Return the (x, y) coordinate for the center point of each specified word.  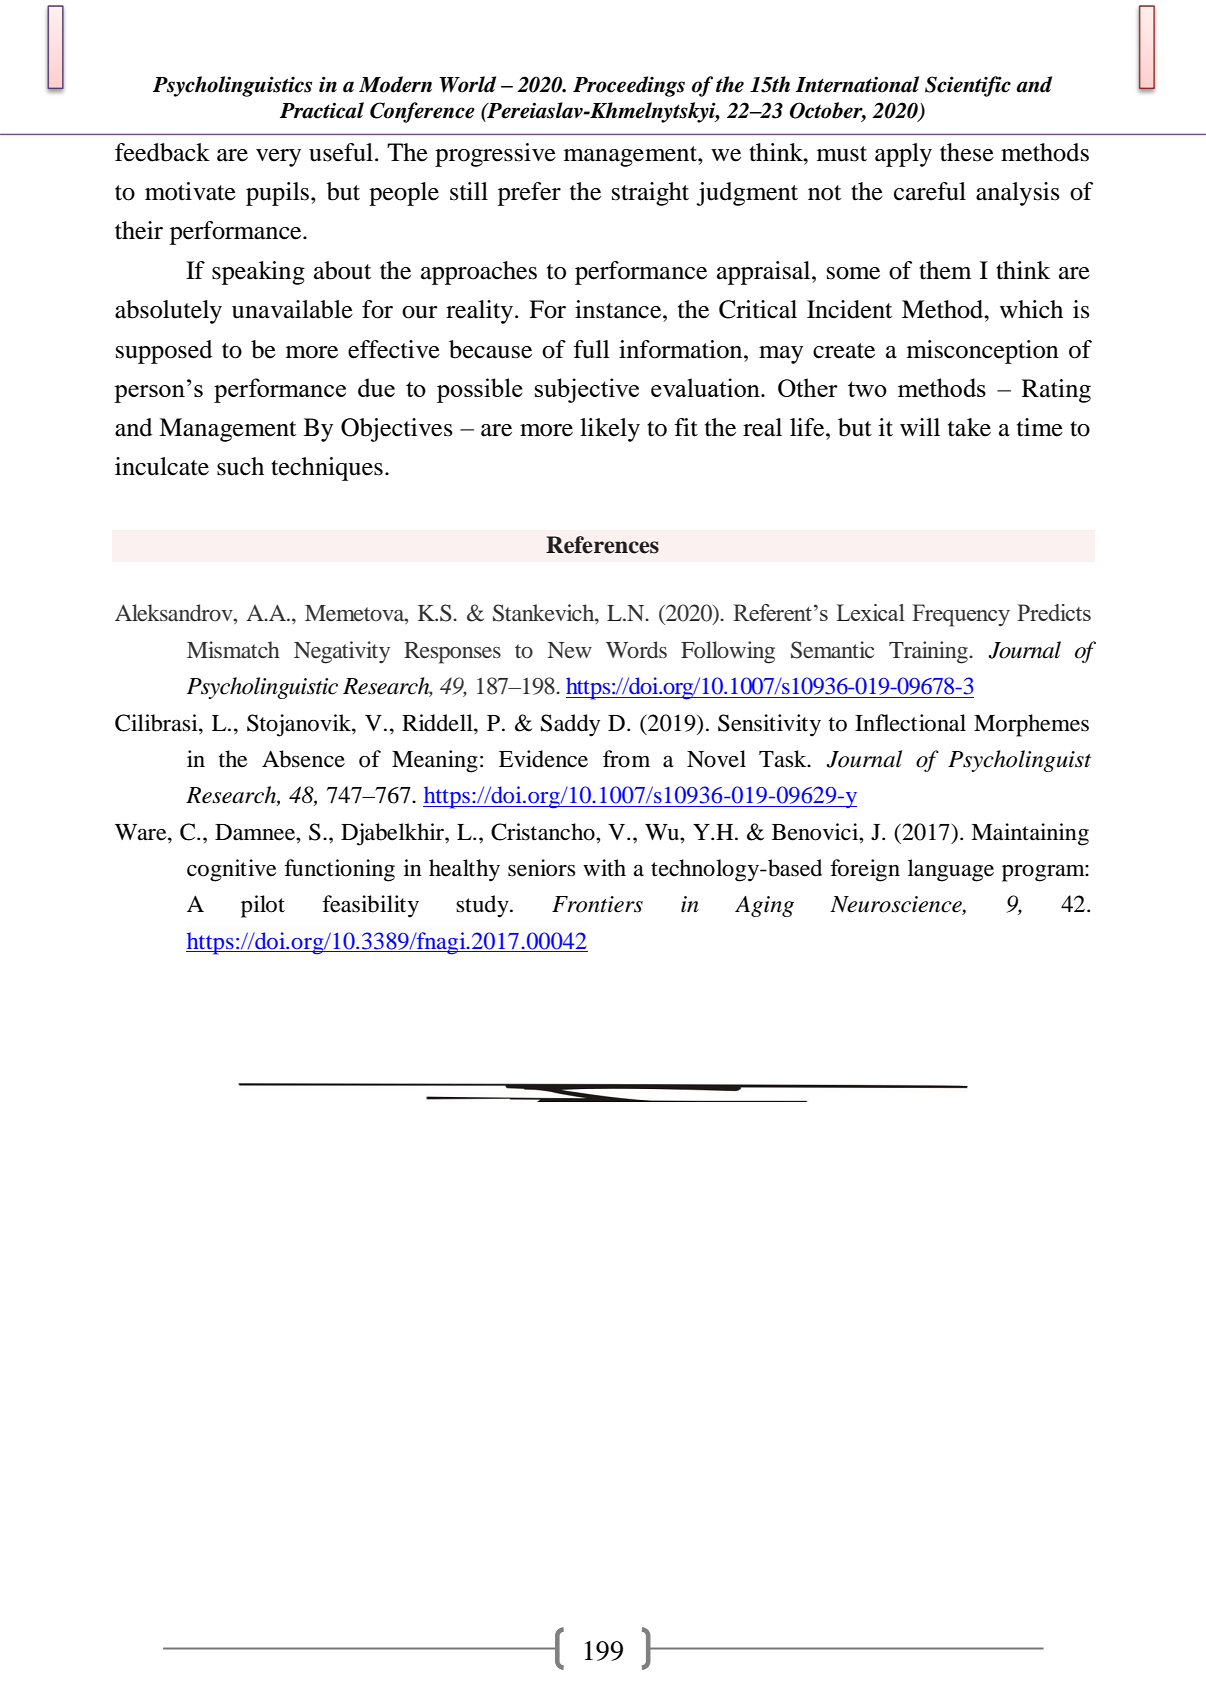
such (240, 466)
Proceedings (629, 86)
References (602, 545)
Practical (322, 110)
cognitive (232, 870)
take (969, 427)
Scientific (968, 86)
